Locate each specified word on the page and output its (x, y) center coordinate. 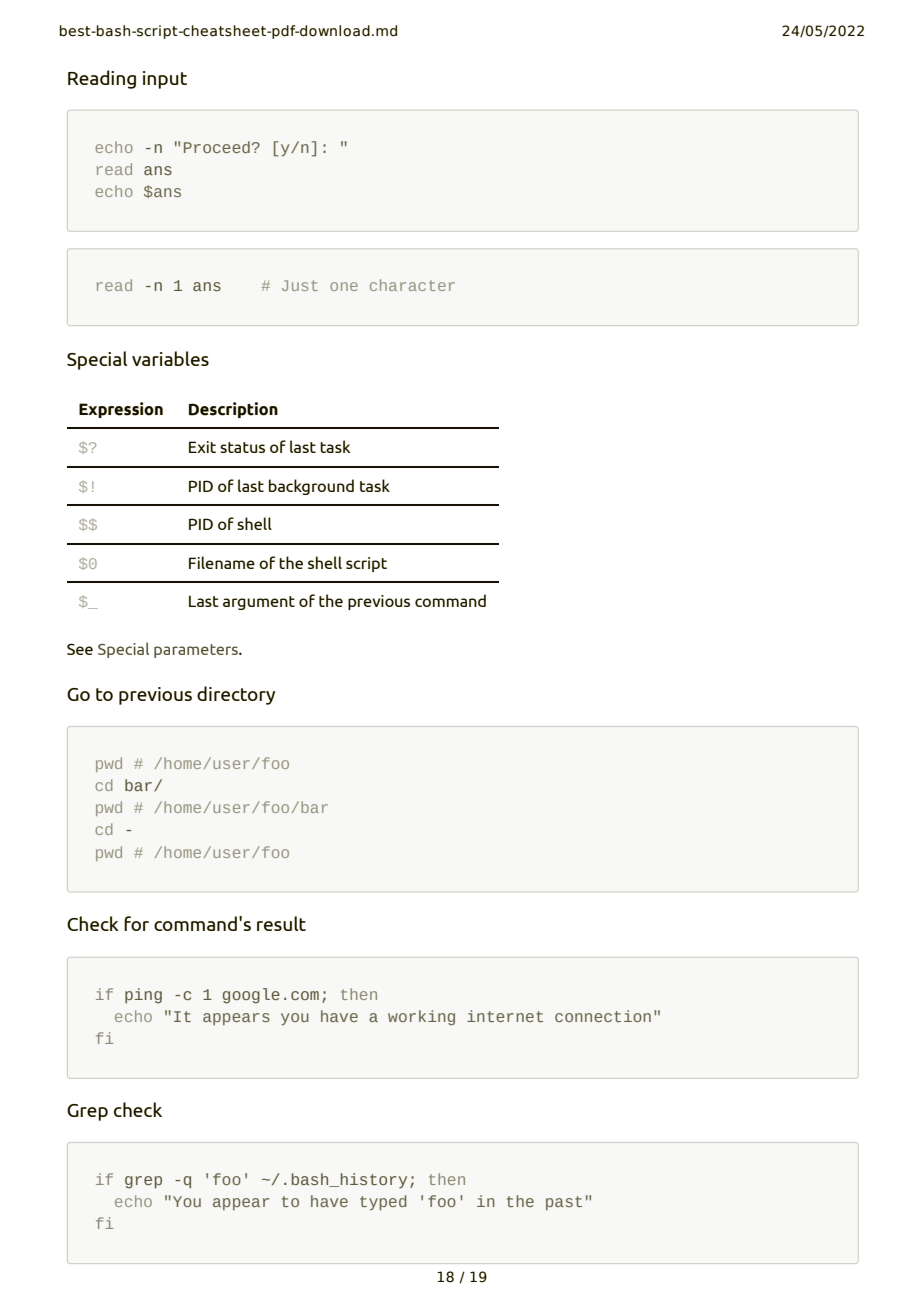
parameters (197, 651)
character (412, 285)
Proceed (217, 147)
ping (143, 996)
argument (259, 603)
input (165, 80)
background (311, 487)
